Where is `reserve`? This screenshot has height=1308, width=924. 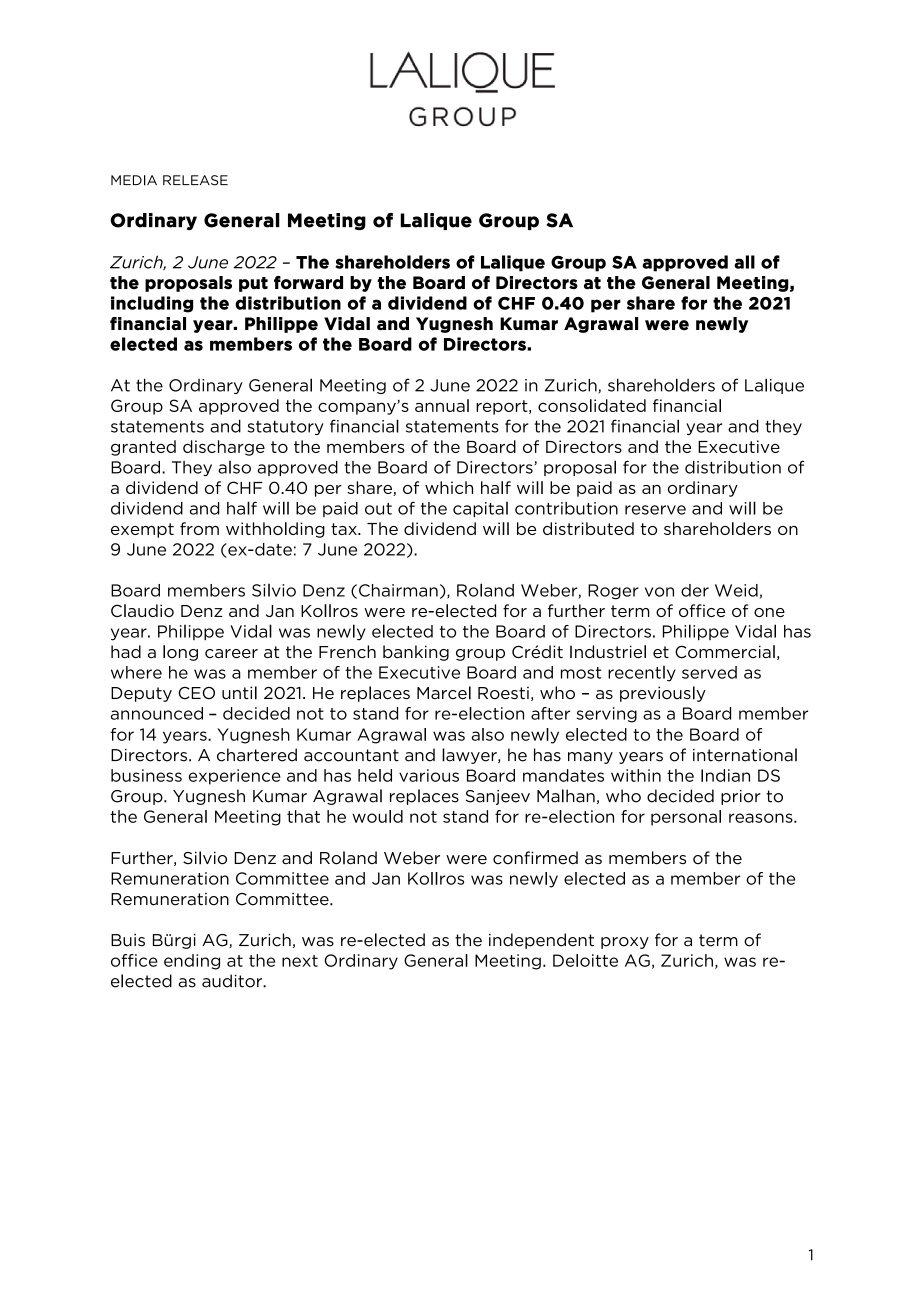
reserve is located at coordinates (655, 510).
